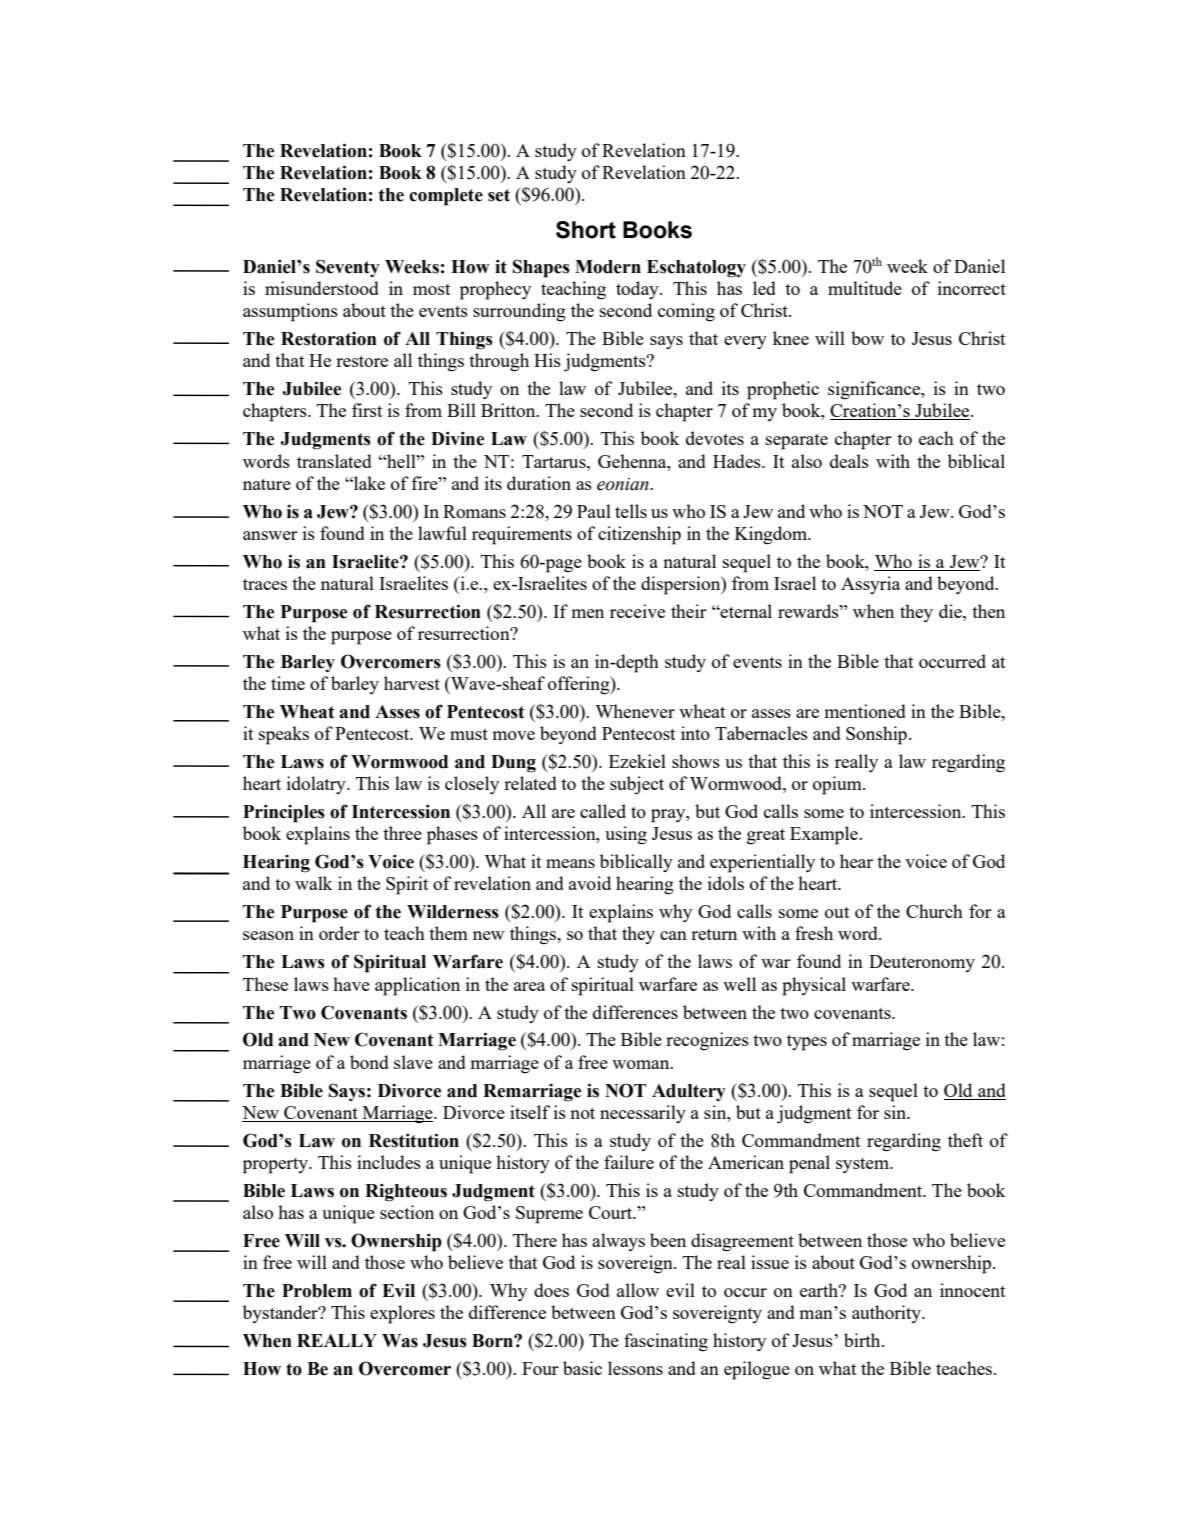  I want to click on opium, so click(838, 785).
